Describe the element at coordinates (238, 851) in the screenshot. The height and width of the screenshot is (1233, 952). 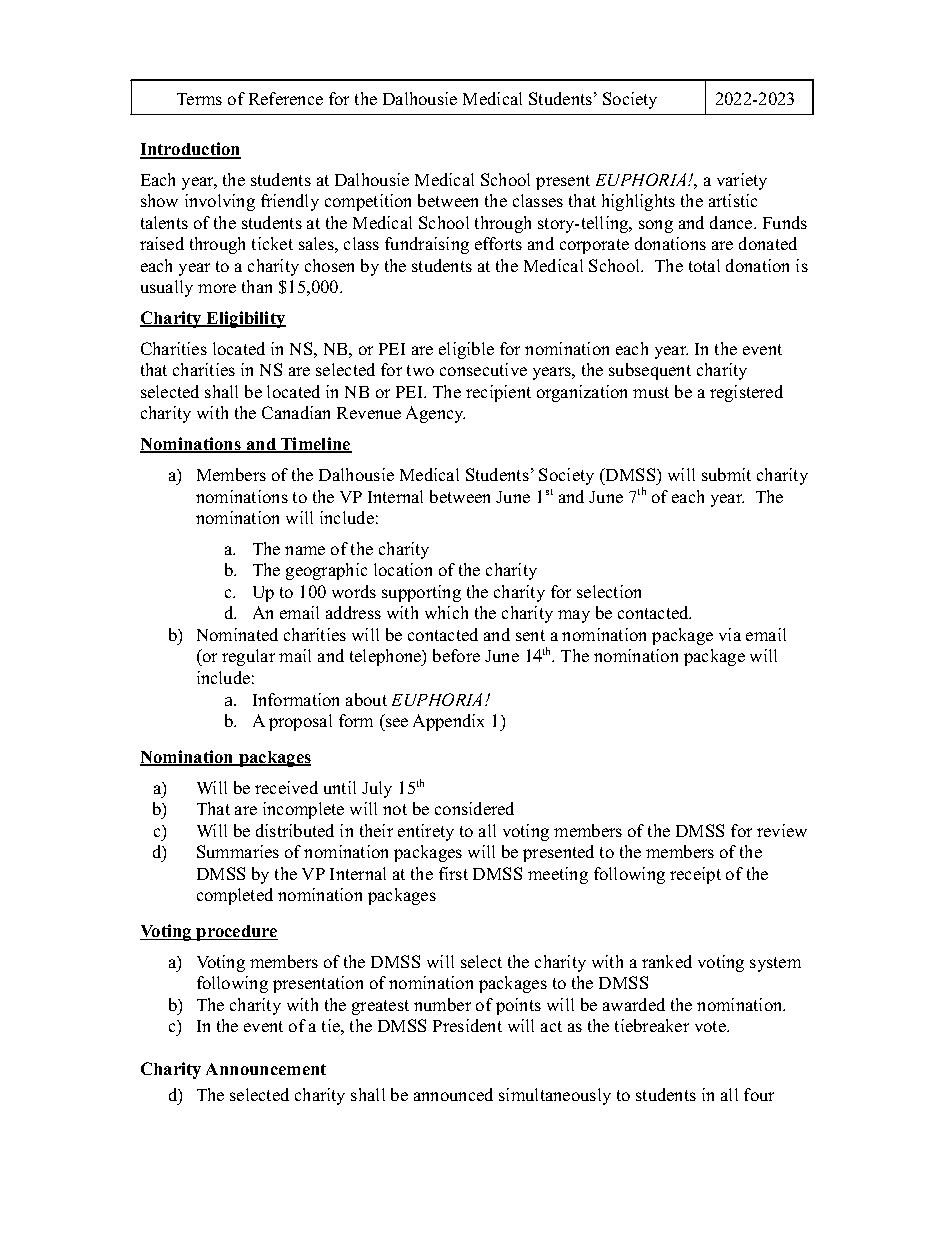
I see `Summaries` at that location.
